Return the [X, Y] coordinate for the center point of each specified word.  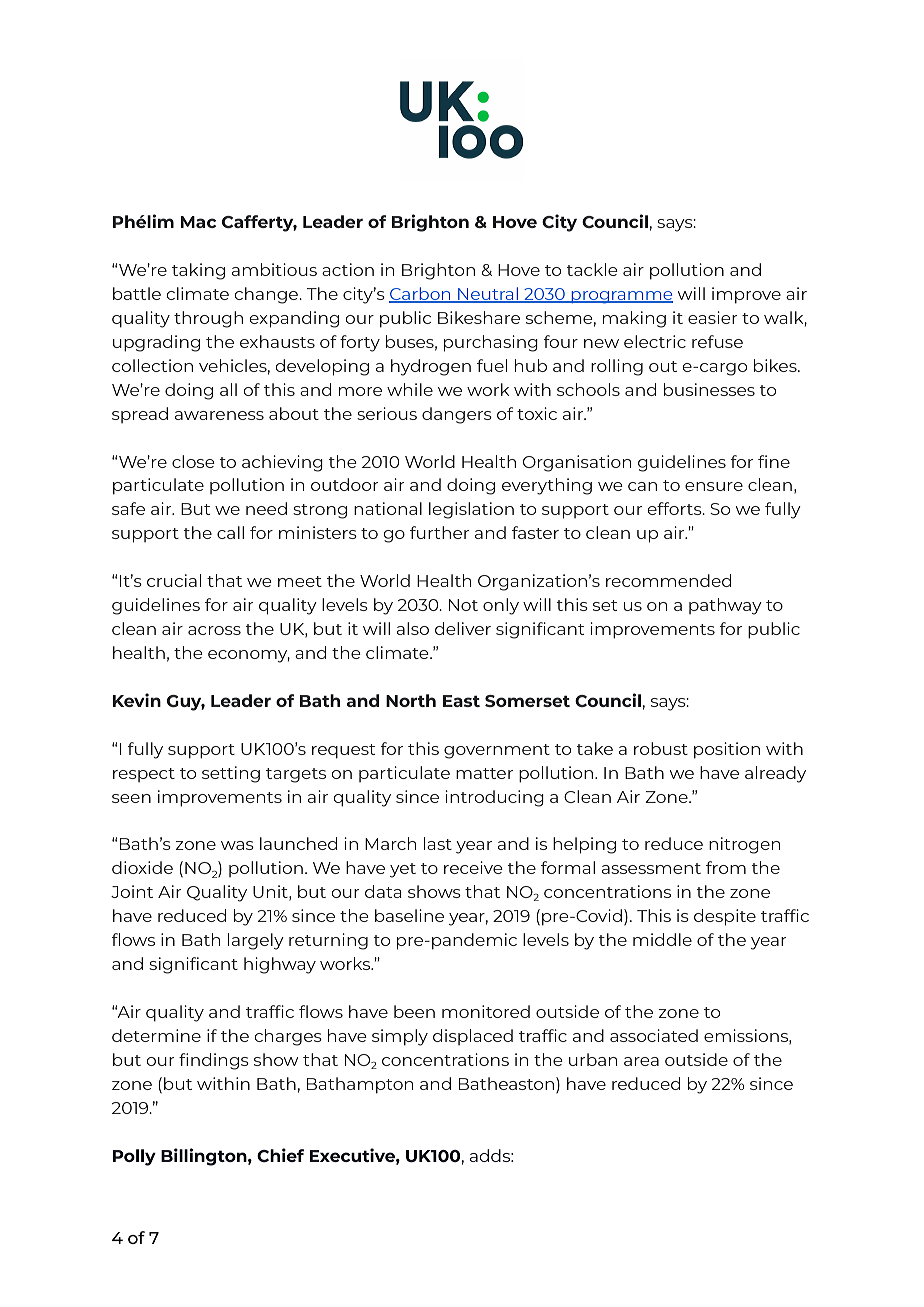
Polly [134, 1157]
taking [198, 271]
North [411, 700]
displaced [473, 1037]
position [727, 750]
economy [249, 656]
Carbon [421, 295]
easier [712, 317]
